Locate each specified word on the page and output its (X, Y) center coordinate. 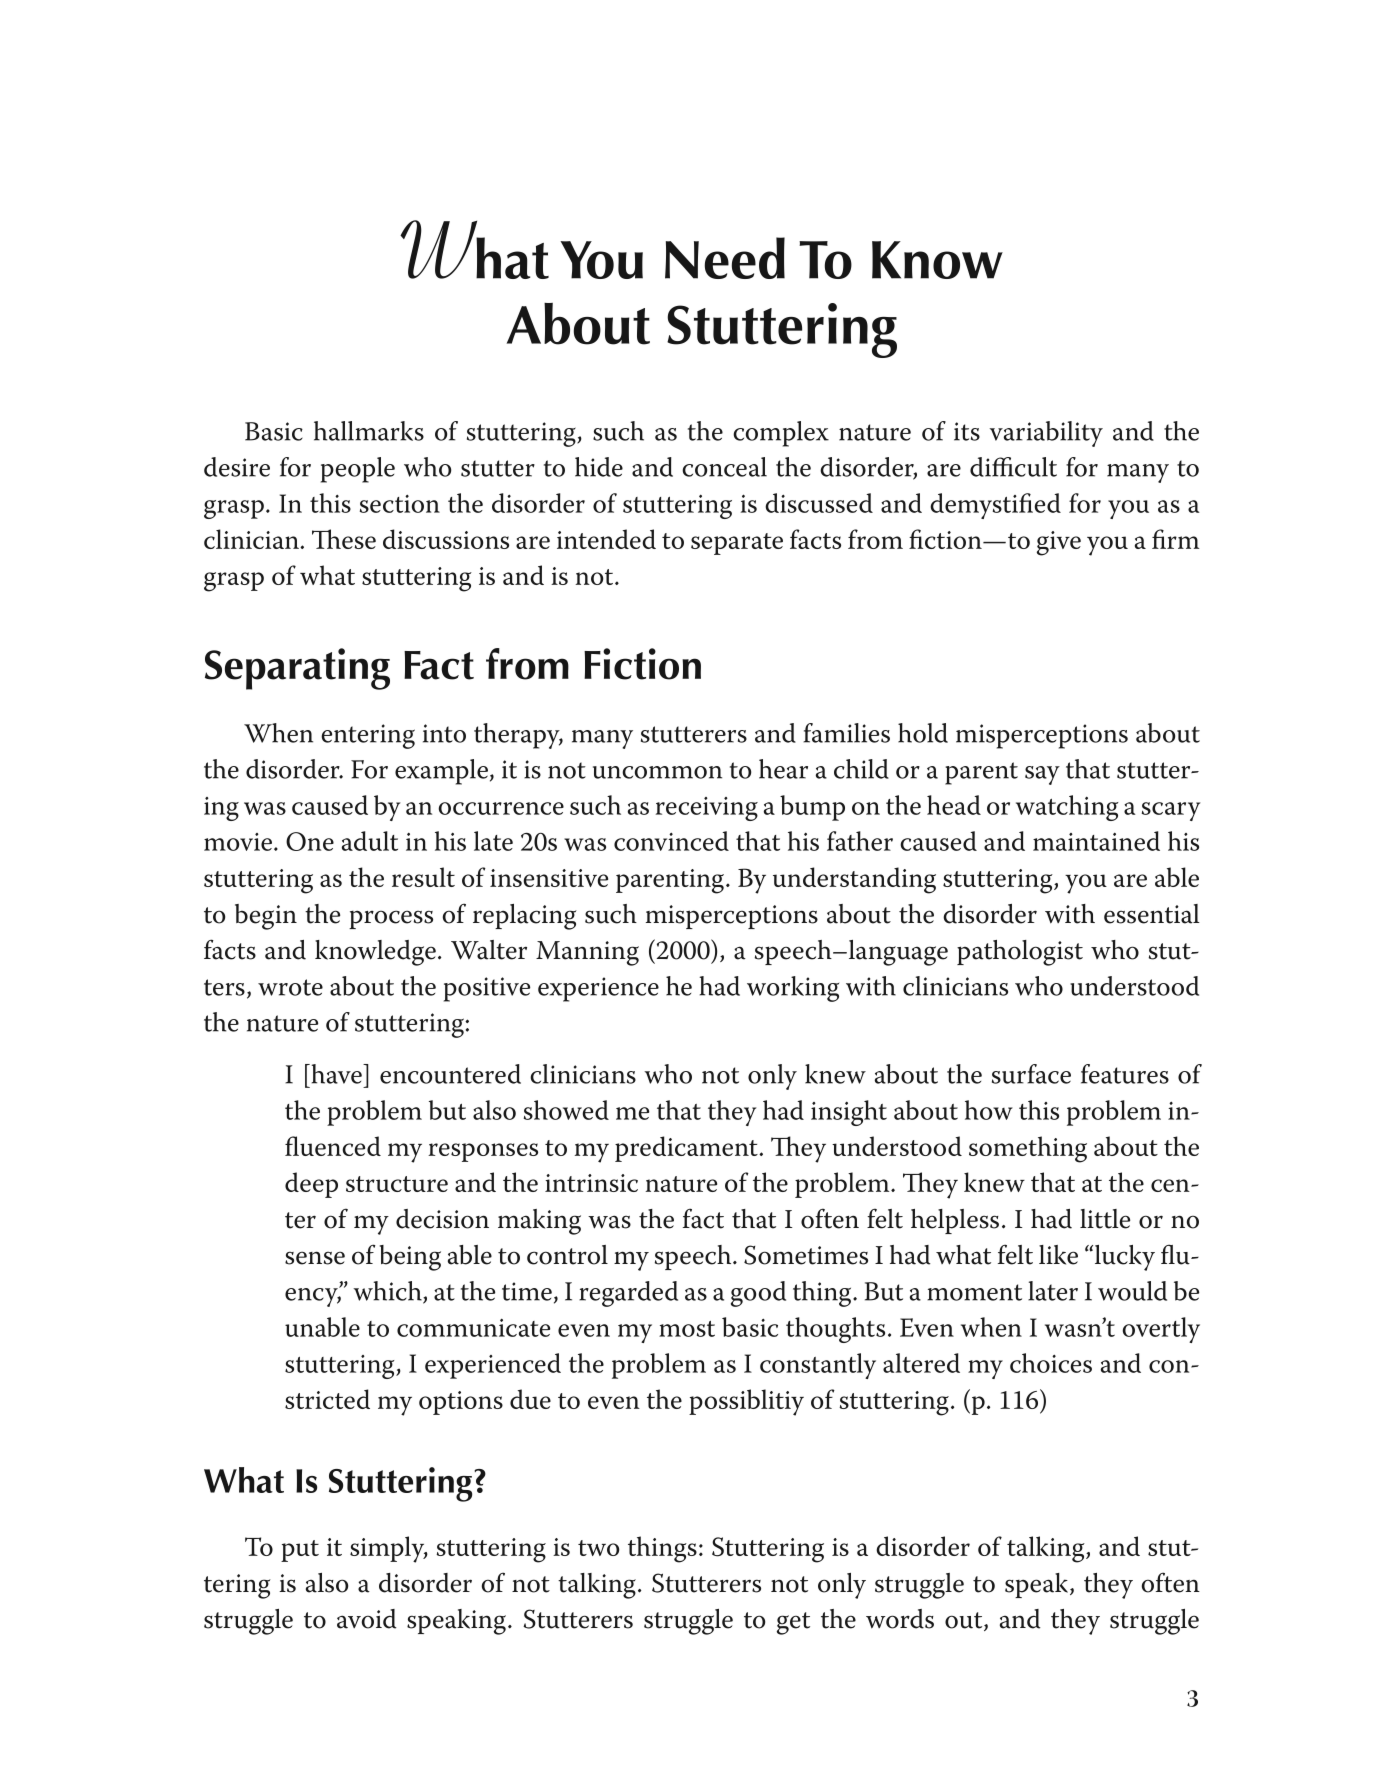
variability (1046, 434)
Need (725, 258)
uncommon (657, 772)
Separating (297, 669)
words (900, 1619)
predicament (687, 1149)
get (793, 1623)
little (1105, 1219)
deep (311, 1185)
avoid (366, 1619)
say (1042, 775)
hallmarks (369, 431)
